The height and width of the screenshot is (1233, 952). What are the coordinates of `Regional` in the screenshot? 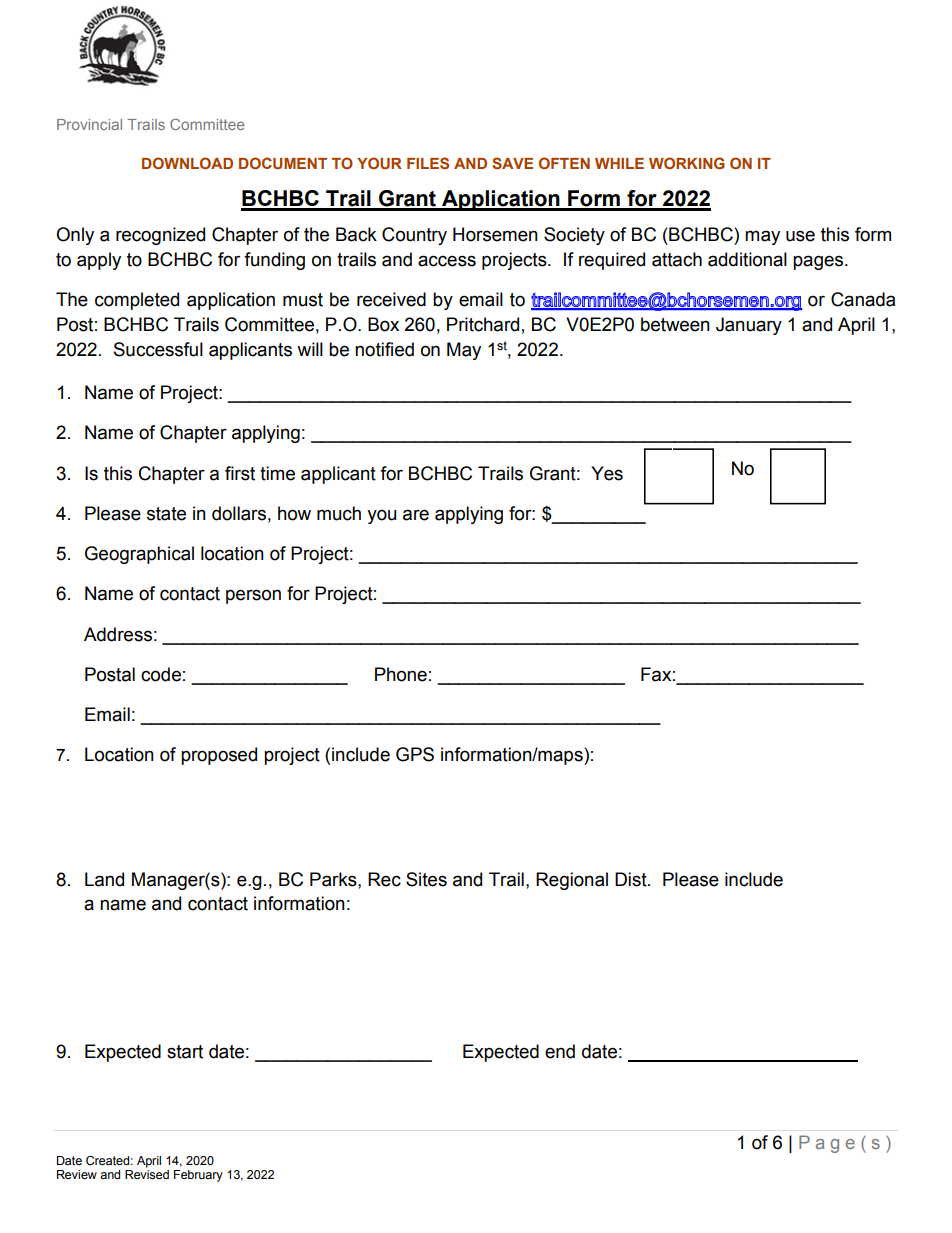 It's located at (572, 881).
